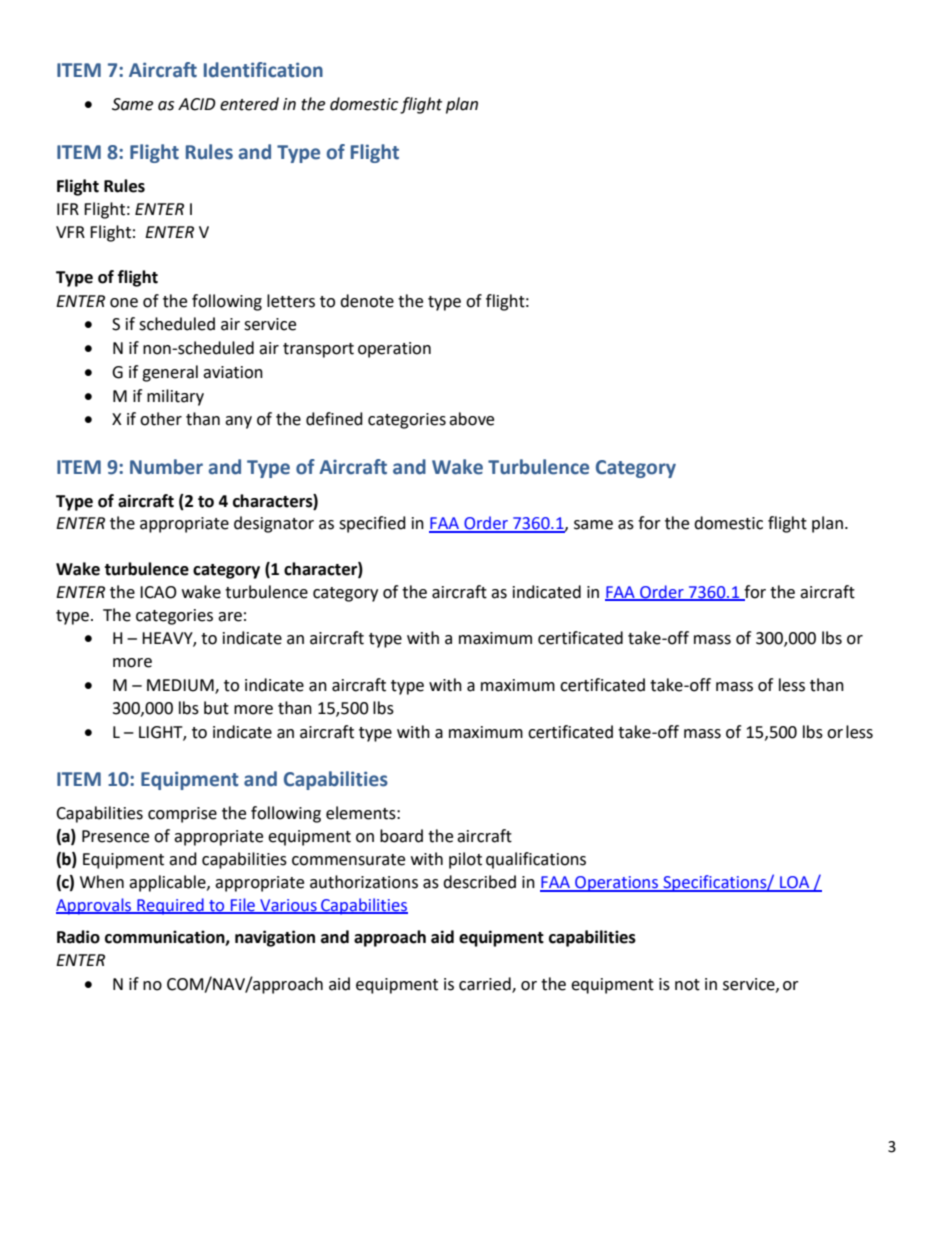 Image resolution: width=952 pixels, height=1233 pixels. What do you see at coordinates (334, 419) in the screenshot?
I see `defined` at bounding box center [334, 419].
